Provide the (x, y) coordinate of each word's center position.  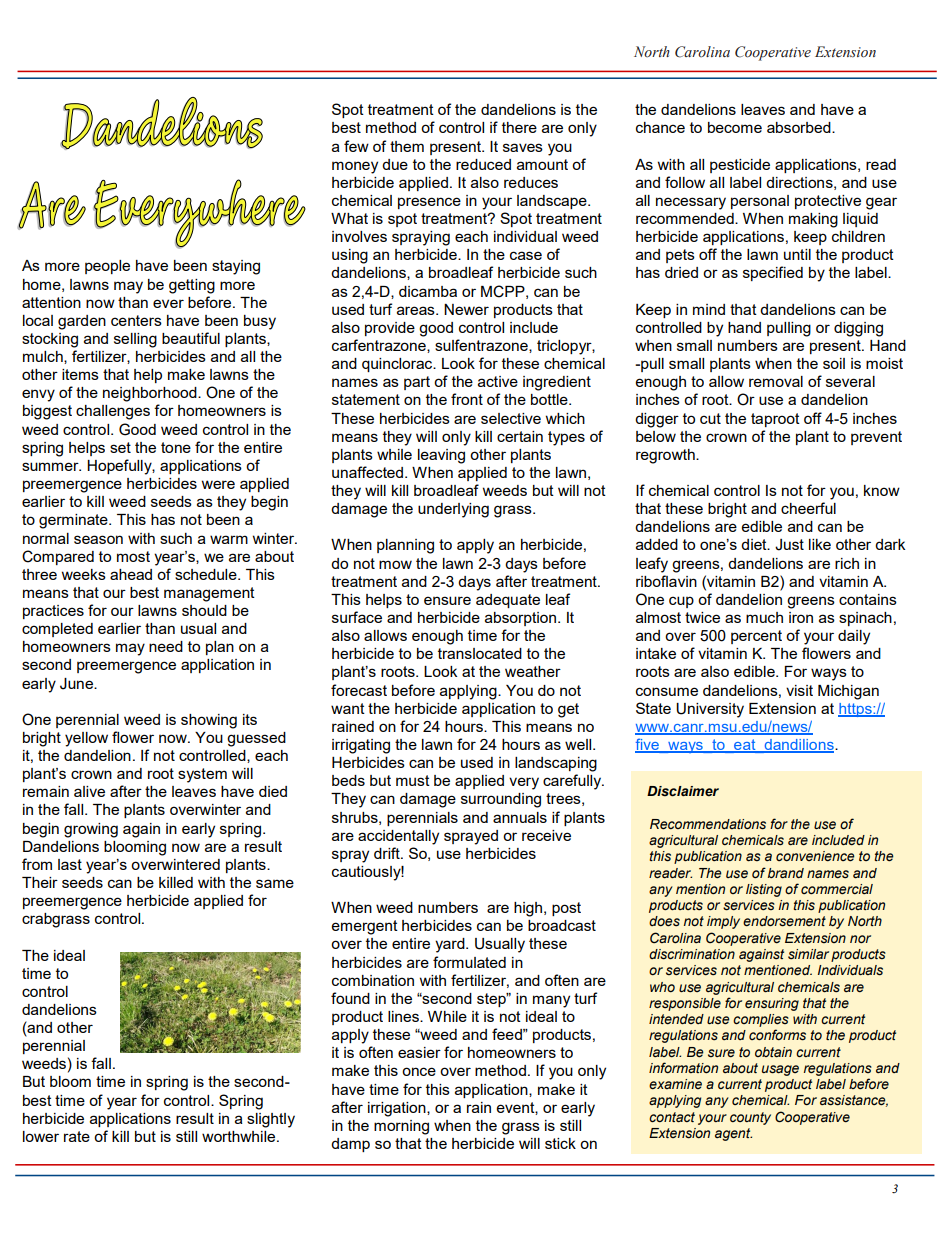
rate (77, 1136)
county (750, 1118)
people (107, 267)
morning (401, 1127)
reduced (483, 164)
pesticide (740, 166)
